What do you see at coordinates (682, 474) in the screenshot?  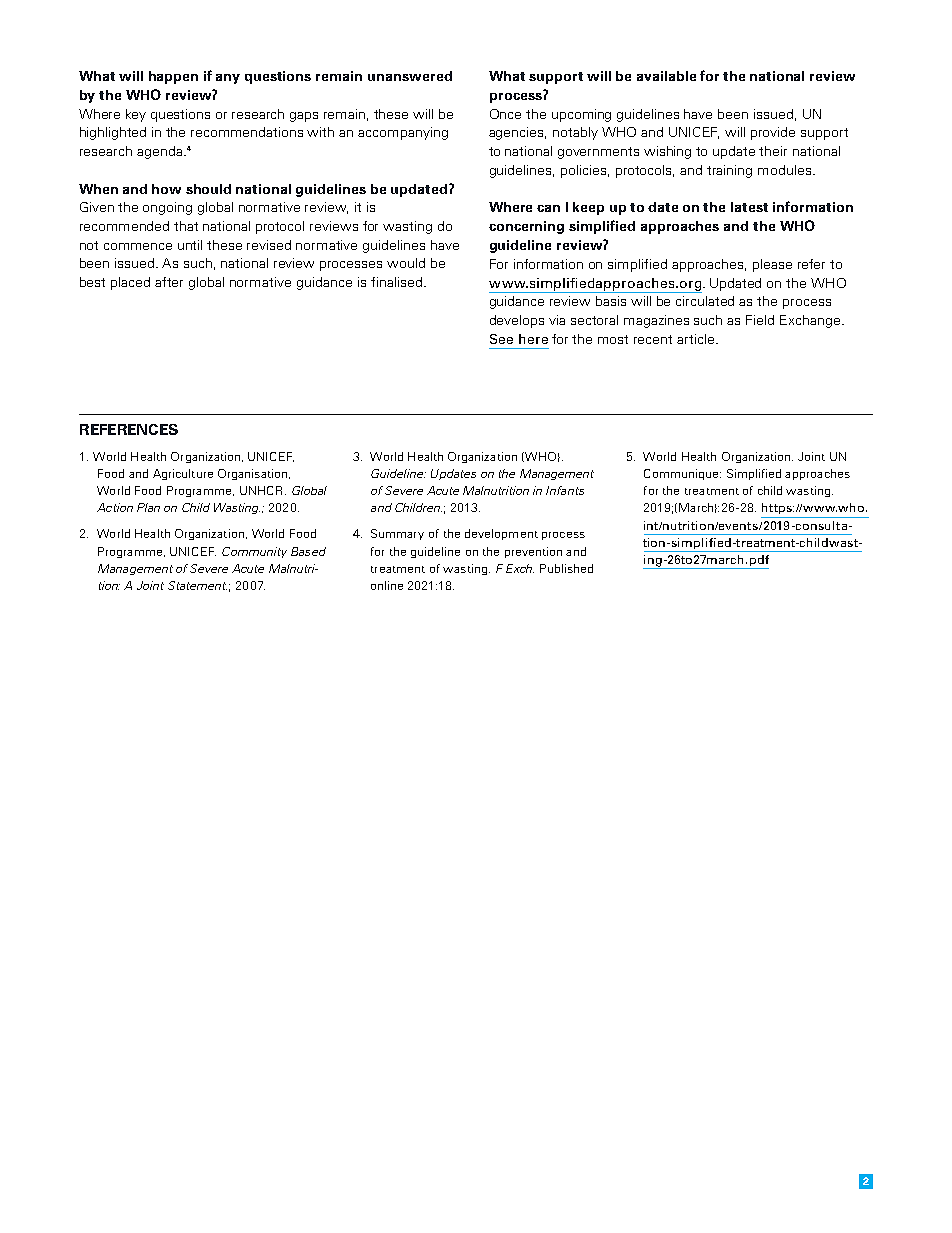 I see `Communique` at bounding box center [682, 474].
